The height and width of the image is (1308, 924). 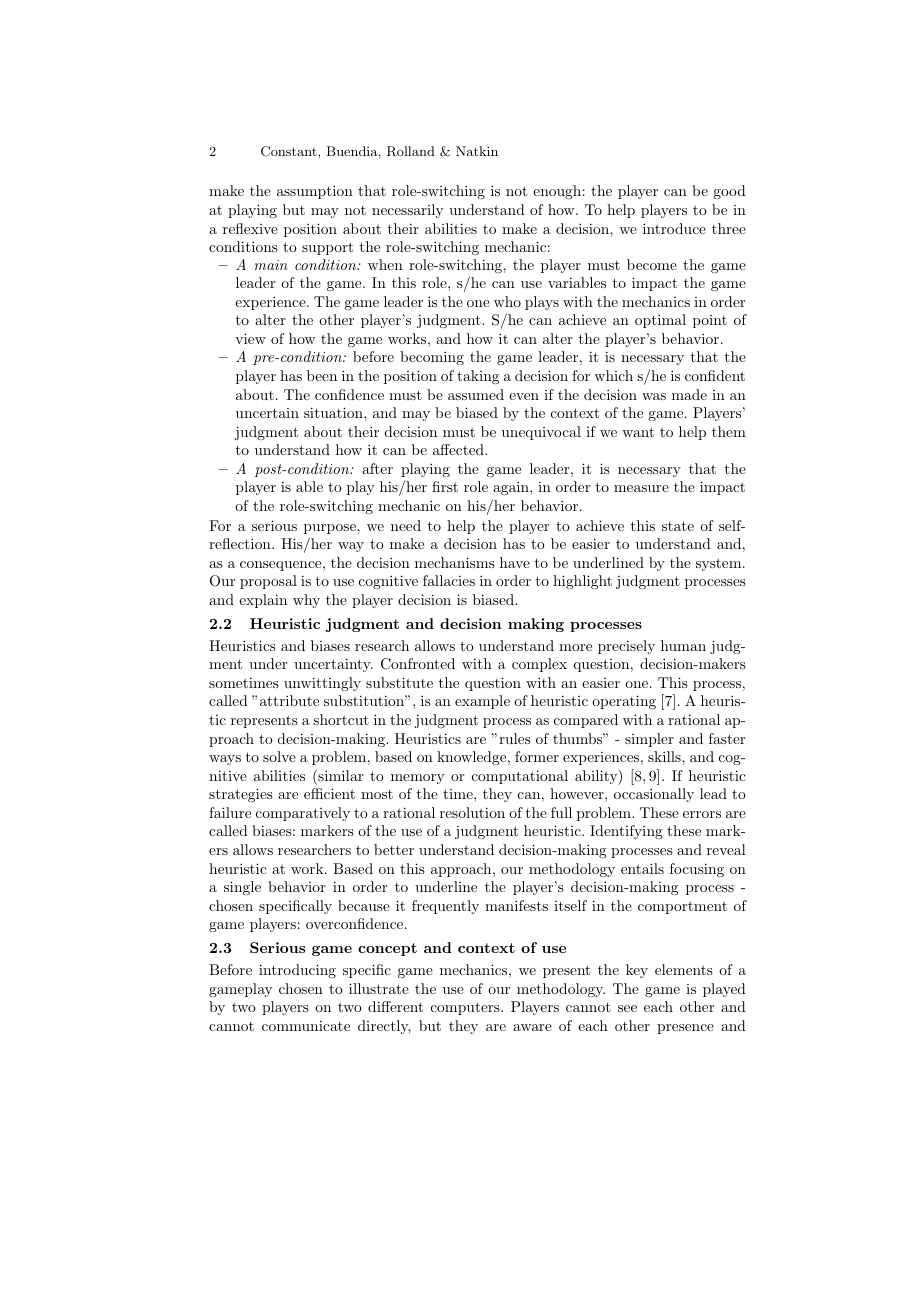 I want to click on attribute, so click(x=289, y=700).
